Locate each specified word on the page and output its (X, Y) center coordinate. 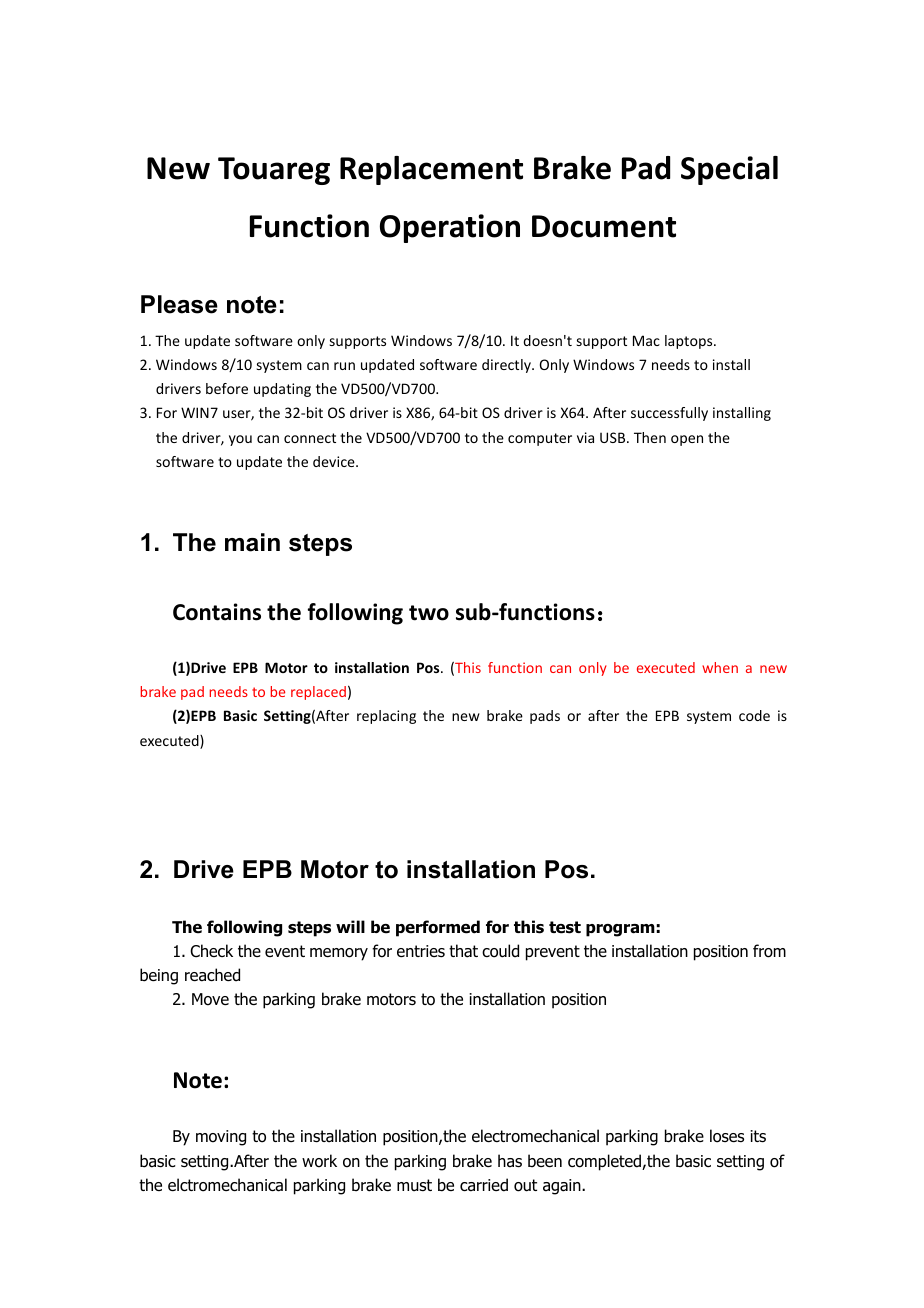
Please (179, 304)
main (252, 542)
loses (727, 1136)
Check (211, 951)
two (429, 613)
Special (729, 170)
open (687, 440)
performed (438, 928)
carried (484, 1185)
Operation (450, 228)
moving (221, 1138)
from (769, 951)
